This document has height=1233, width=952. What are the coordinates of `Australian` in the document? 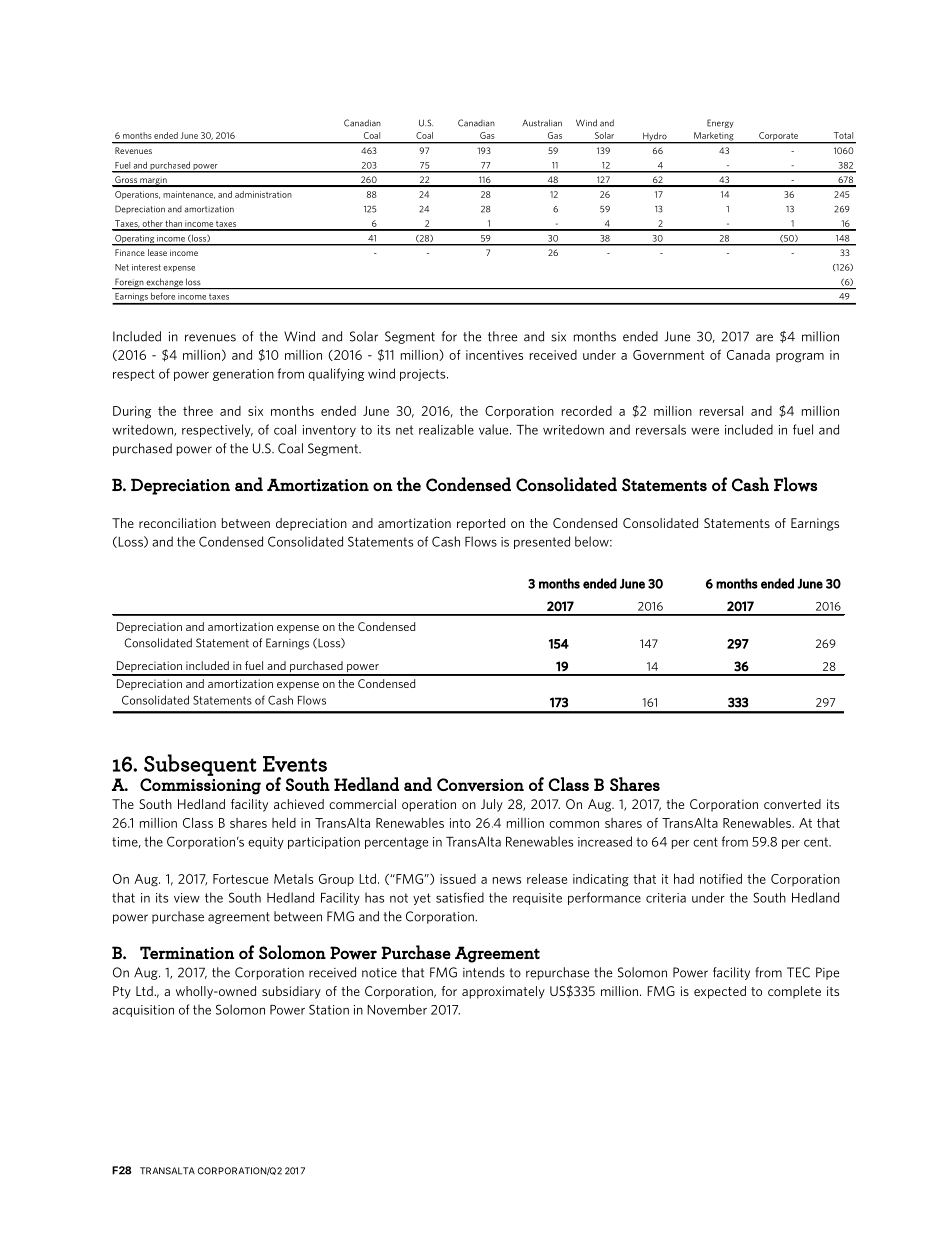 It's located at (542, 123).
